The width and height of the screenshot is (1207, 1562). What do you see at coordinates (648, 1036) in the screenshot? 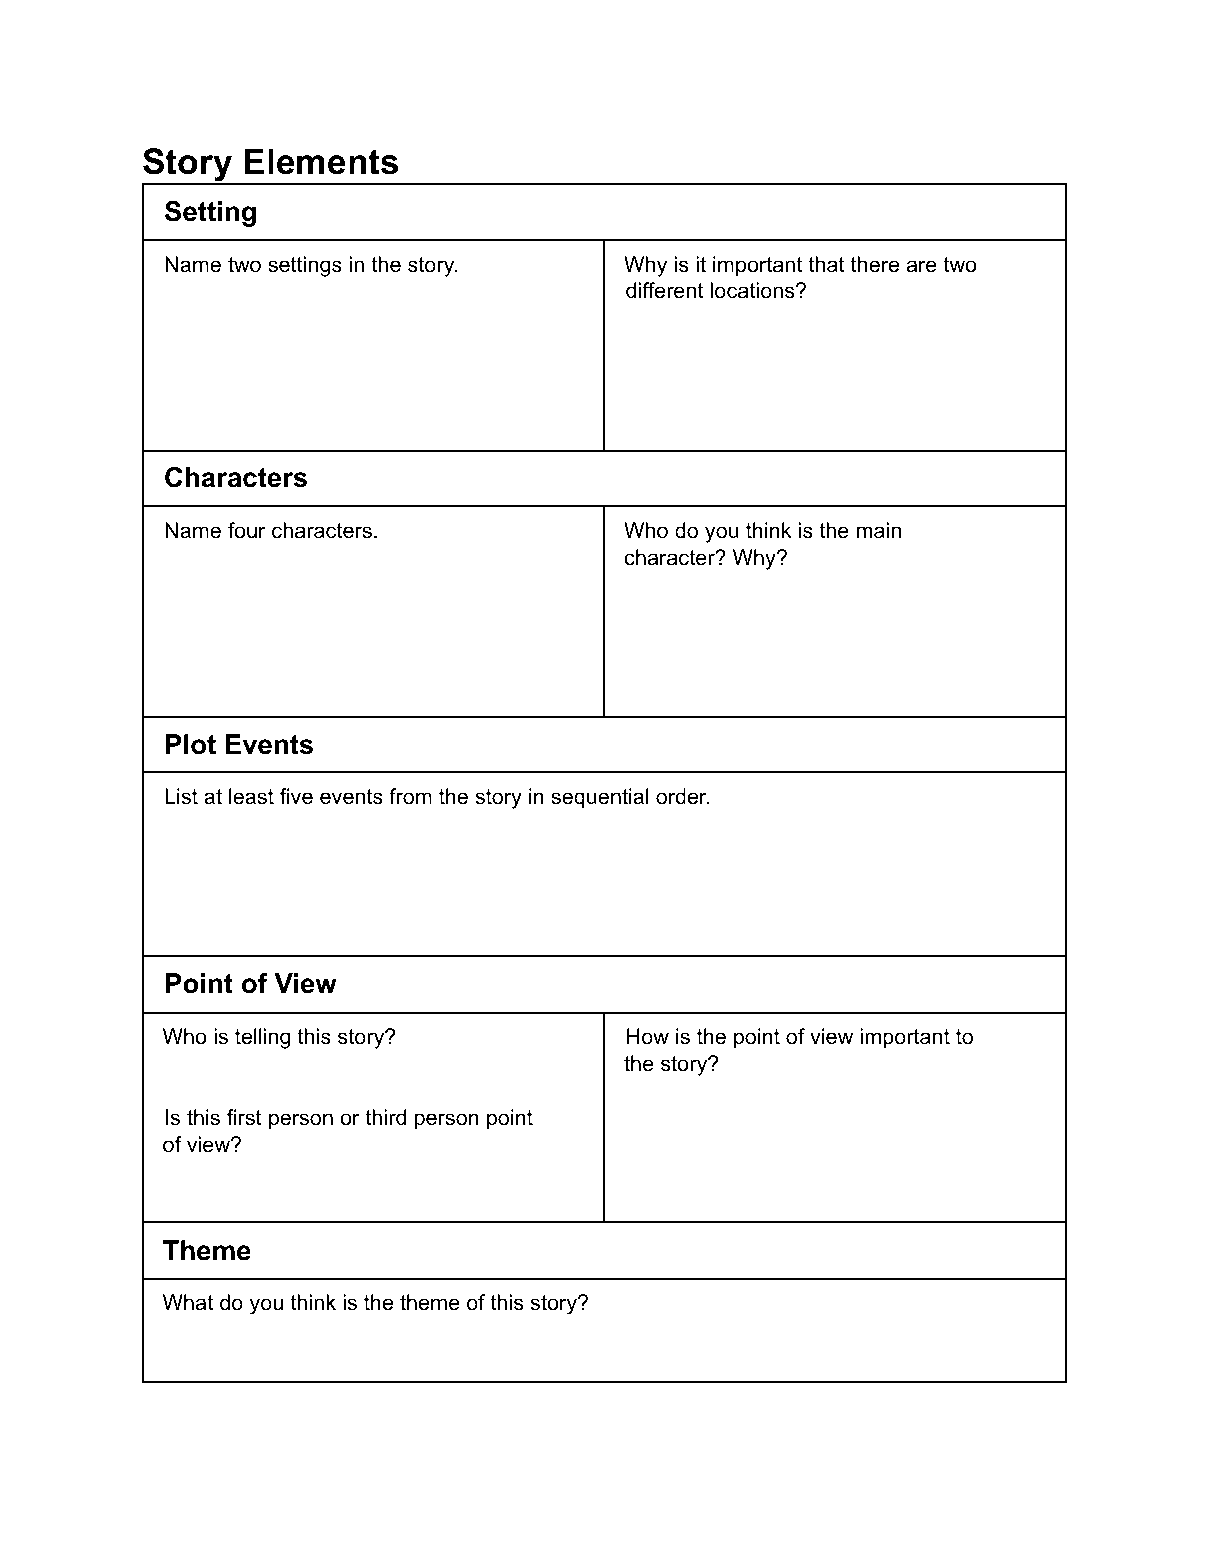
I see `How` at bounding box center [648, 1036].
